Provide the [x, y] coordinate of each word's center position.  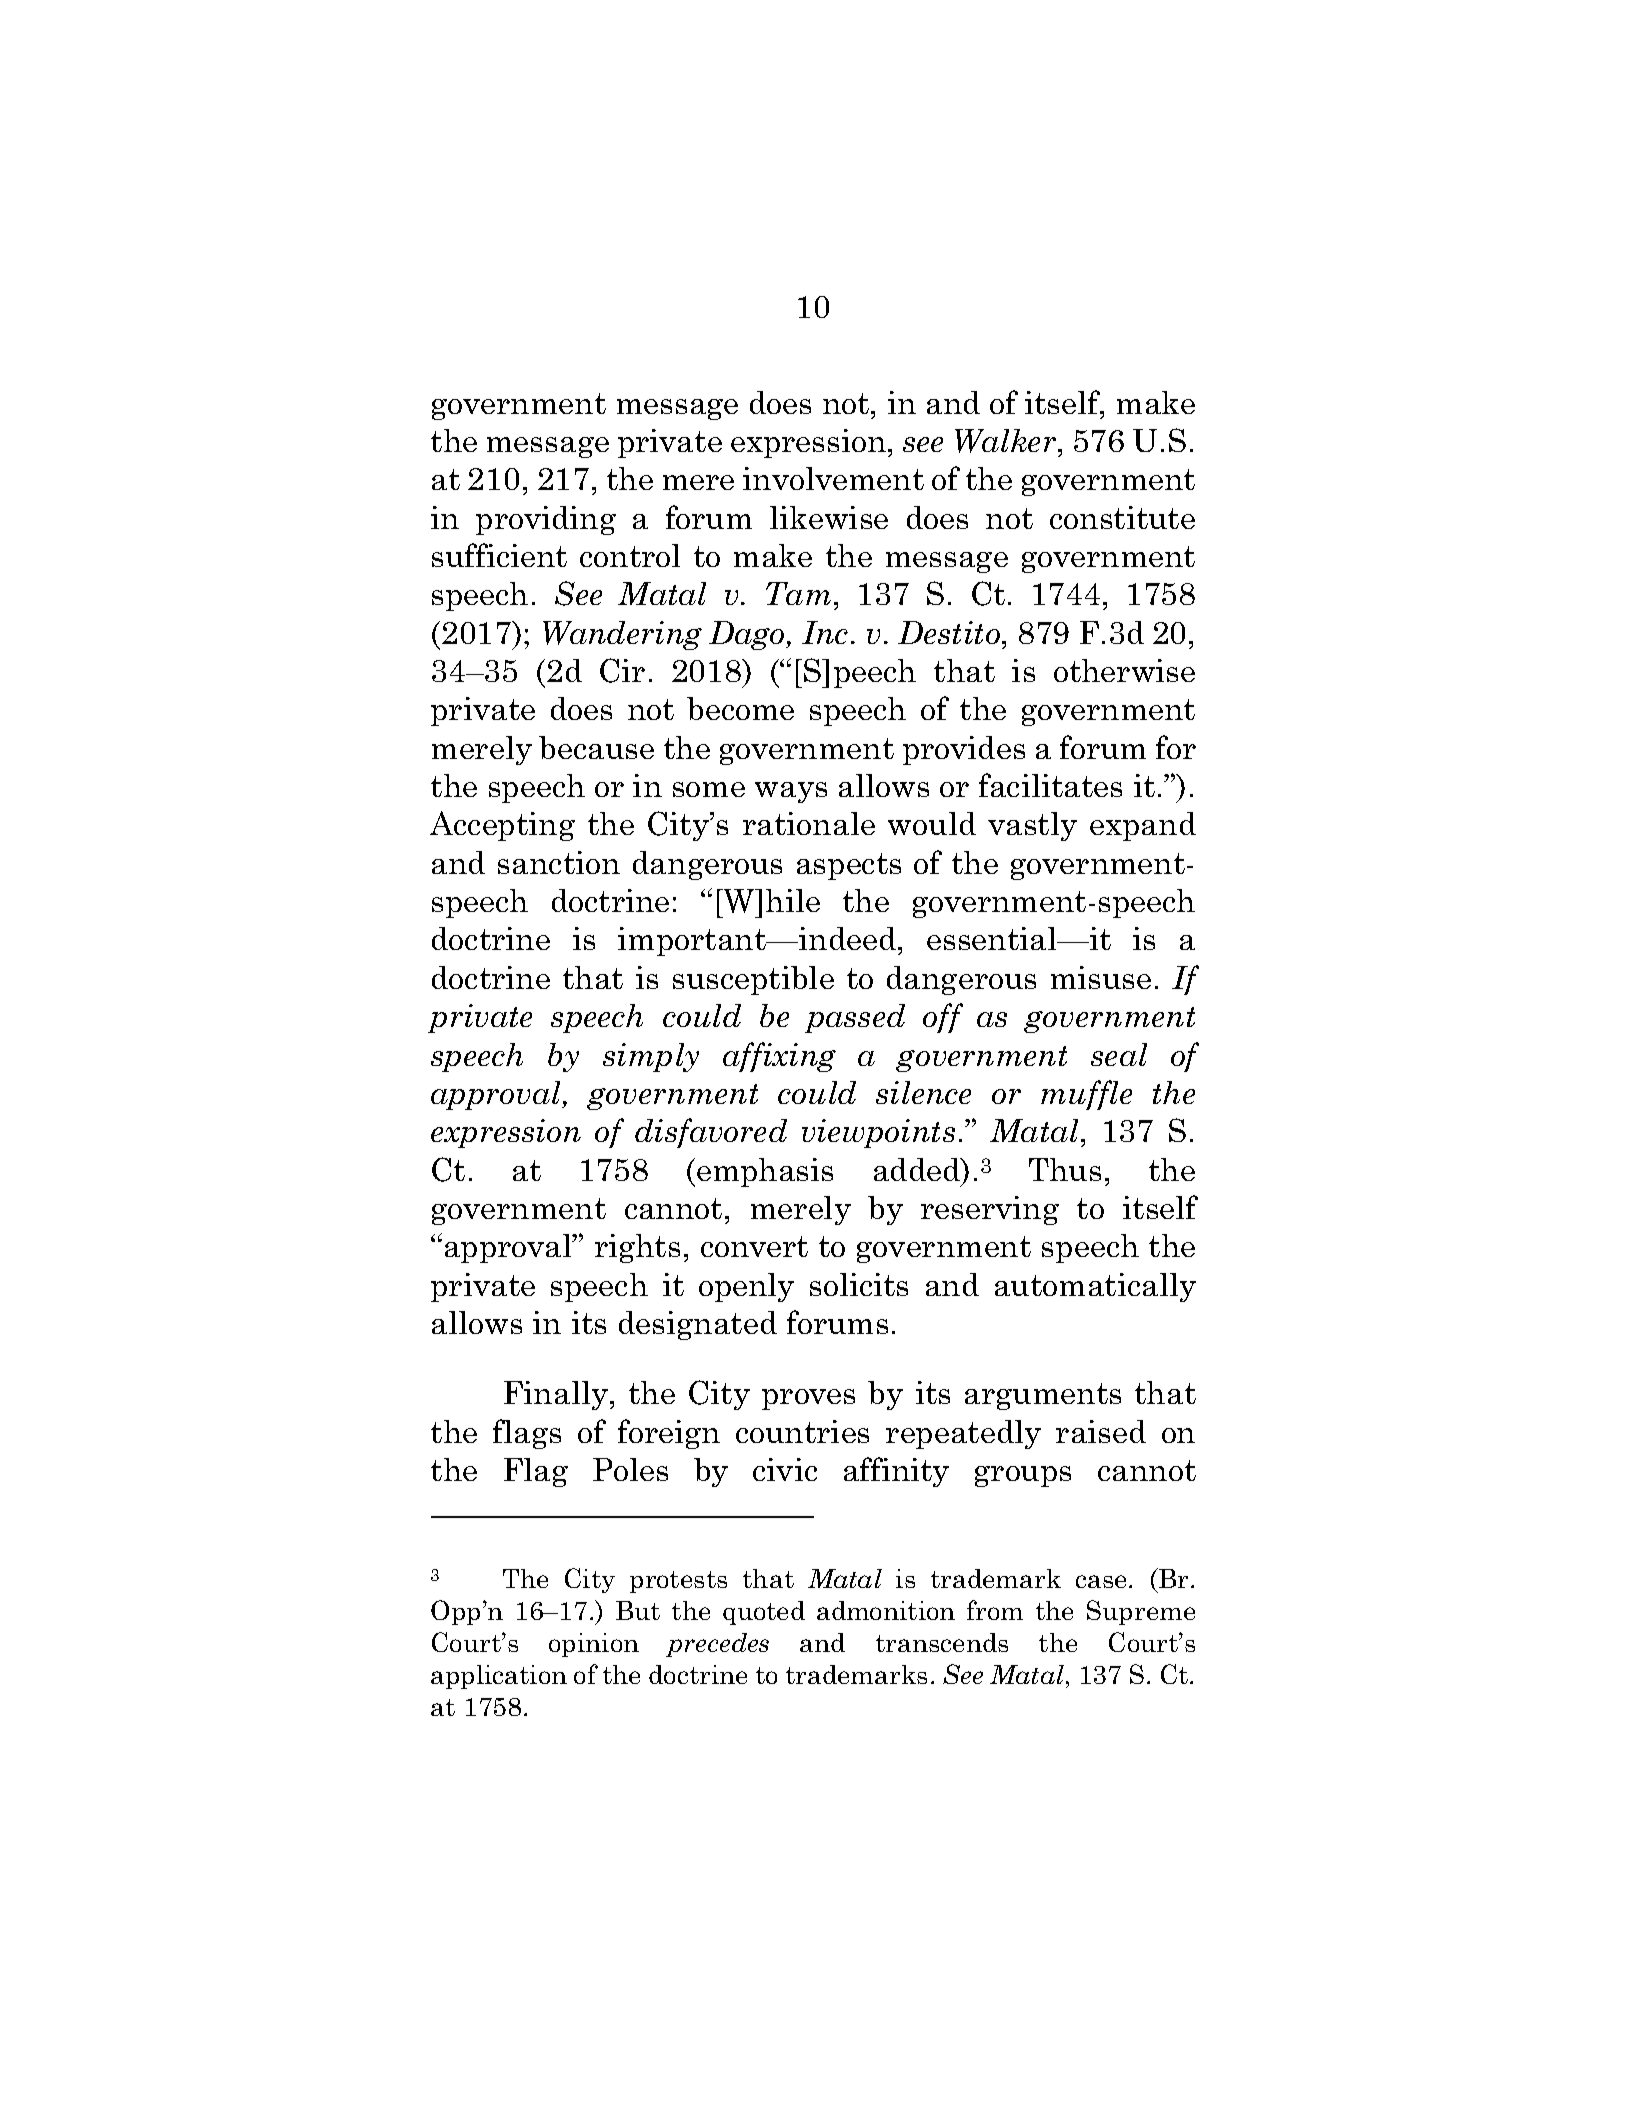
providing [546, 520]
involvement [833, 478]
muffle [1086, 1095]
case [1103, 1581]
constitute [1122, 517]
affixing [779, 1057]
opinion [594, 1645]
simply [651, 1057]
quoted [764, 1613]
